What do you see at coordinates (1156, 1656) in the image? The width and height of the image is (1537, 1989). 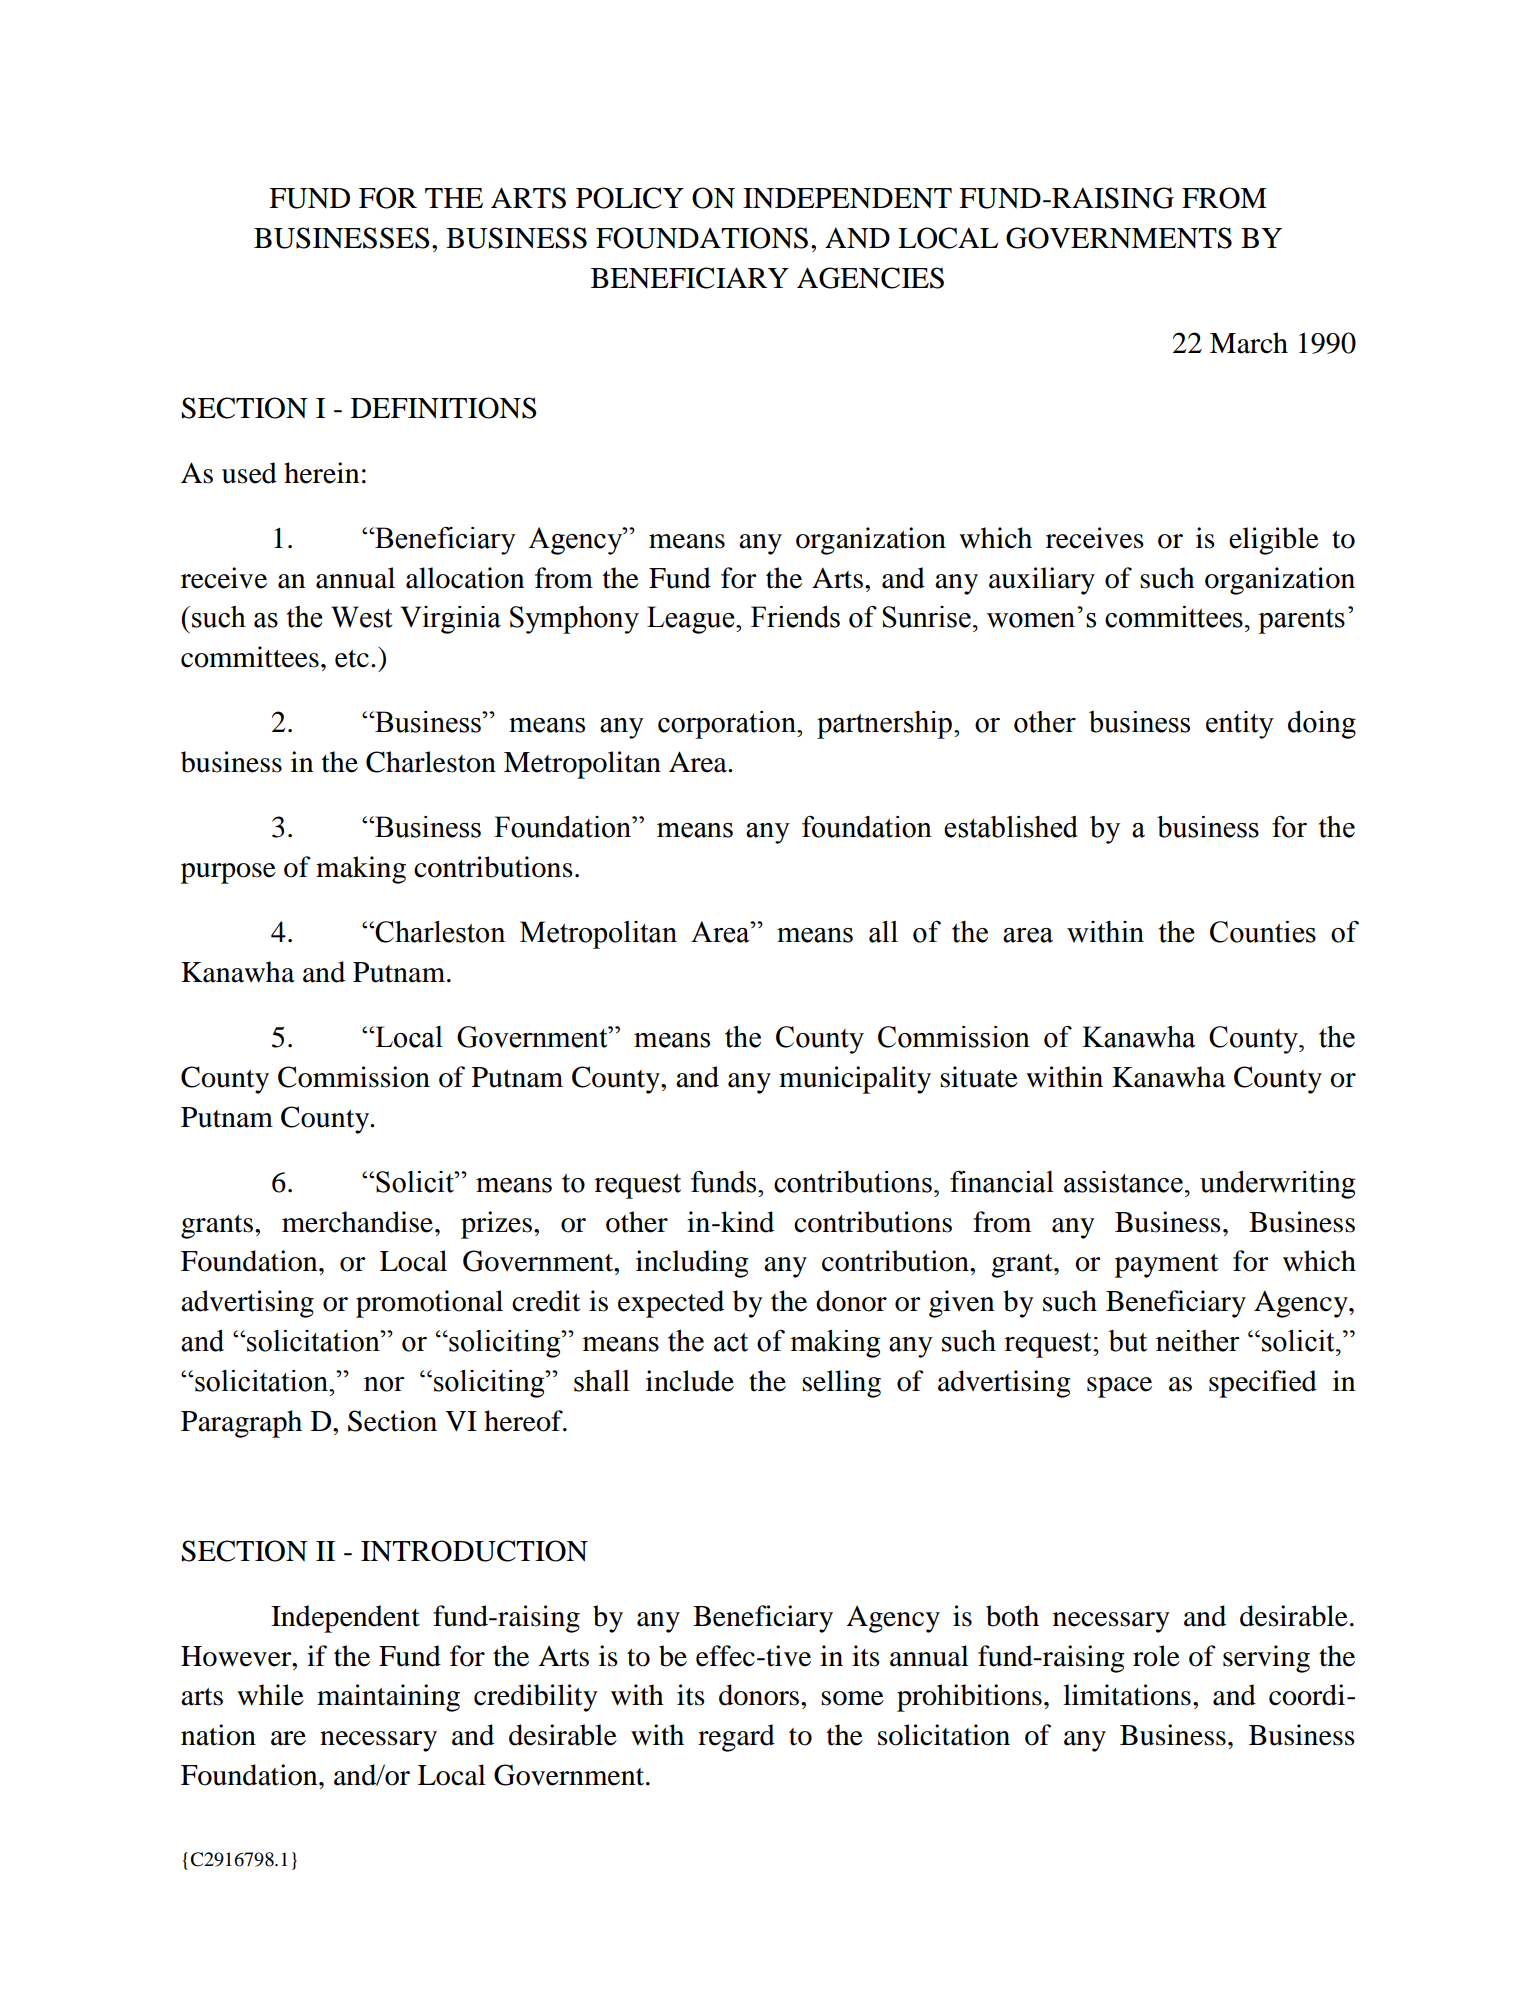 I see `role` at bounding box center [1156, 1656].
